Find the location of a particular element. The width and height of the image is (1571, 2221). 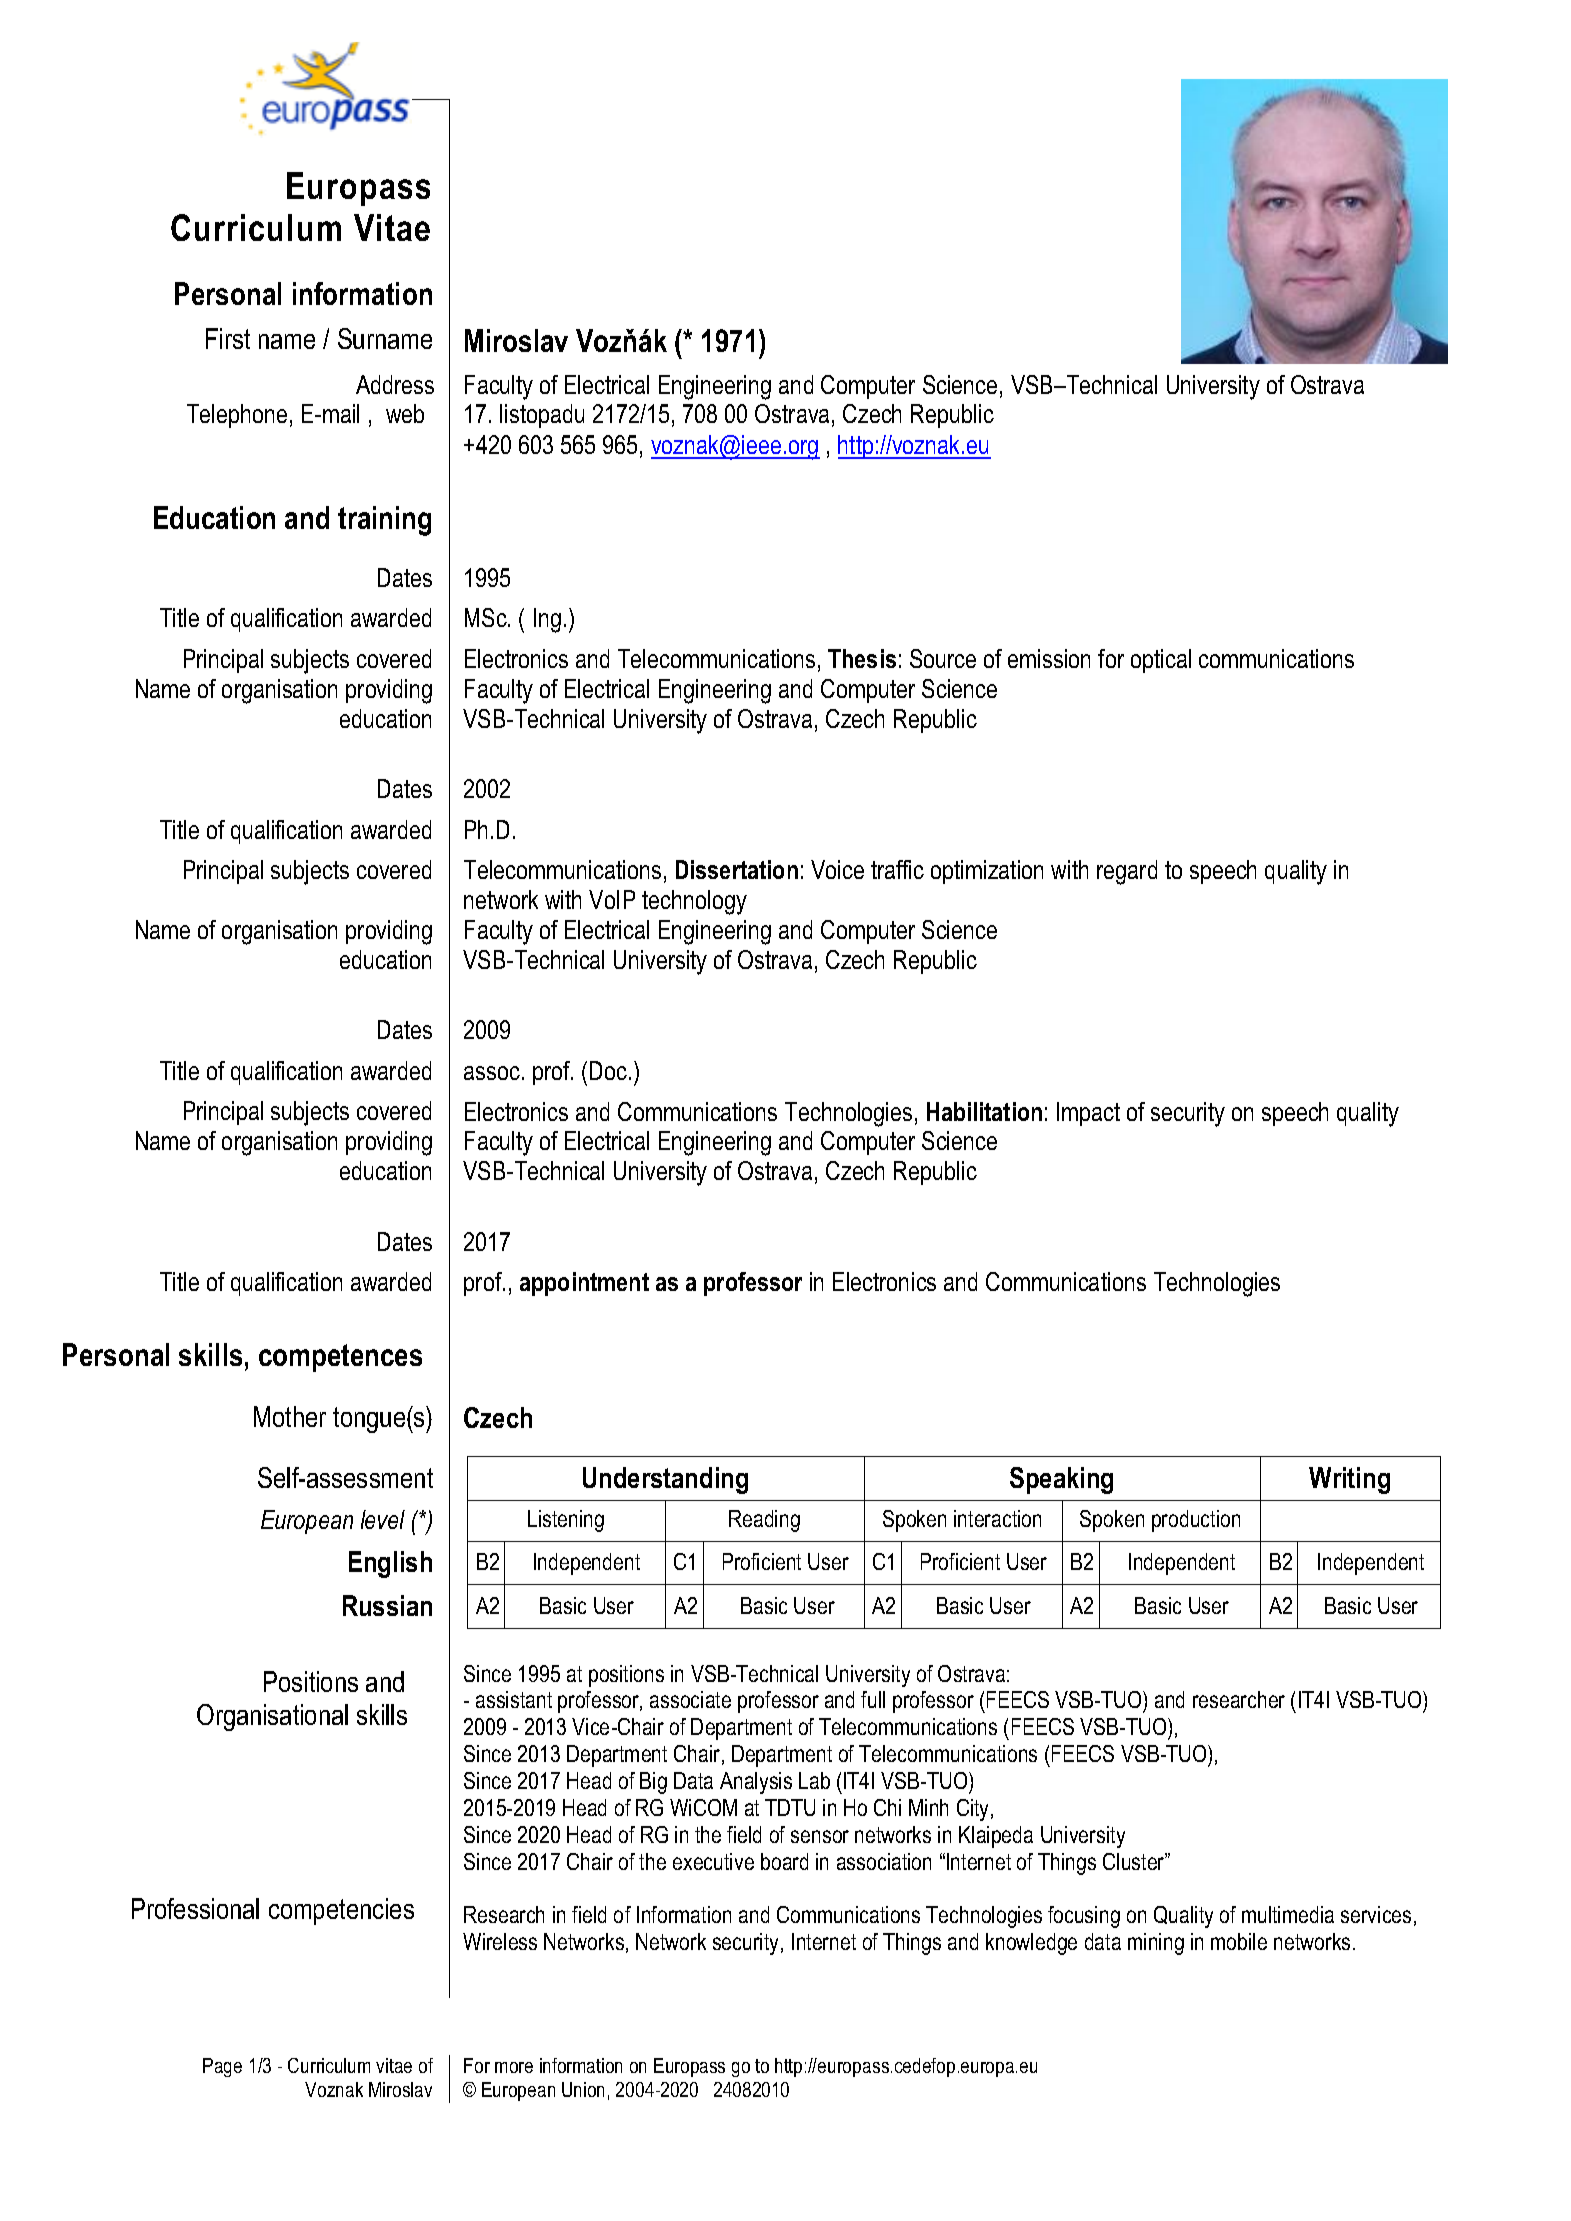

emission is located at coordinates (1049, 658).
